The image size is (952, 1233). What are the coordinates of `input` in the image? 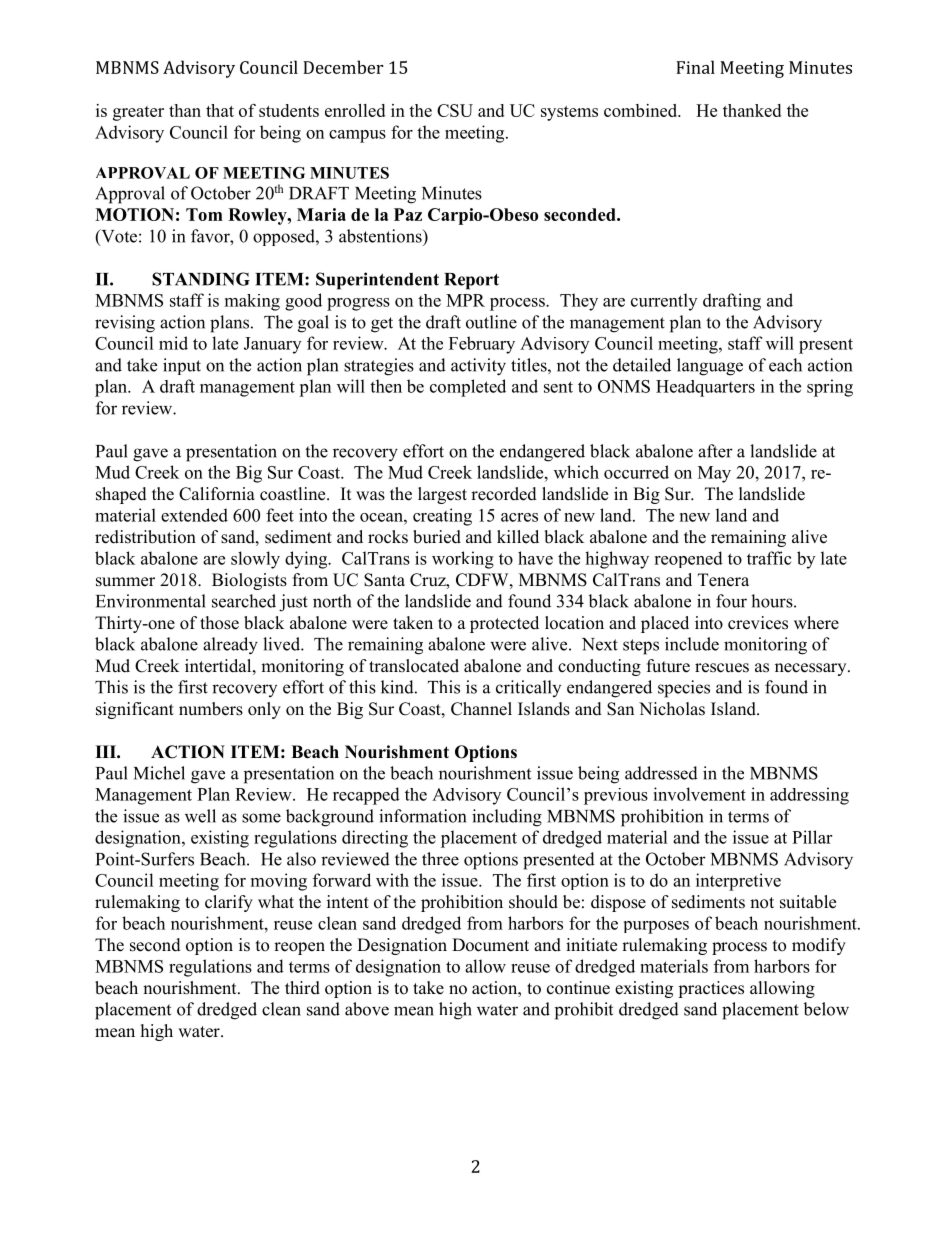 It's located at (182, 366).
